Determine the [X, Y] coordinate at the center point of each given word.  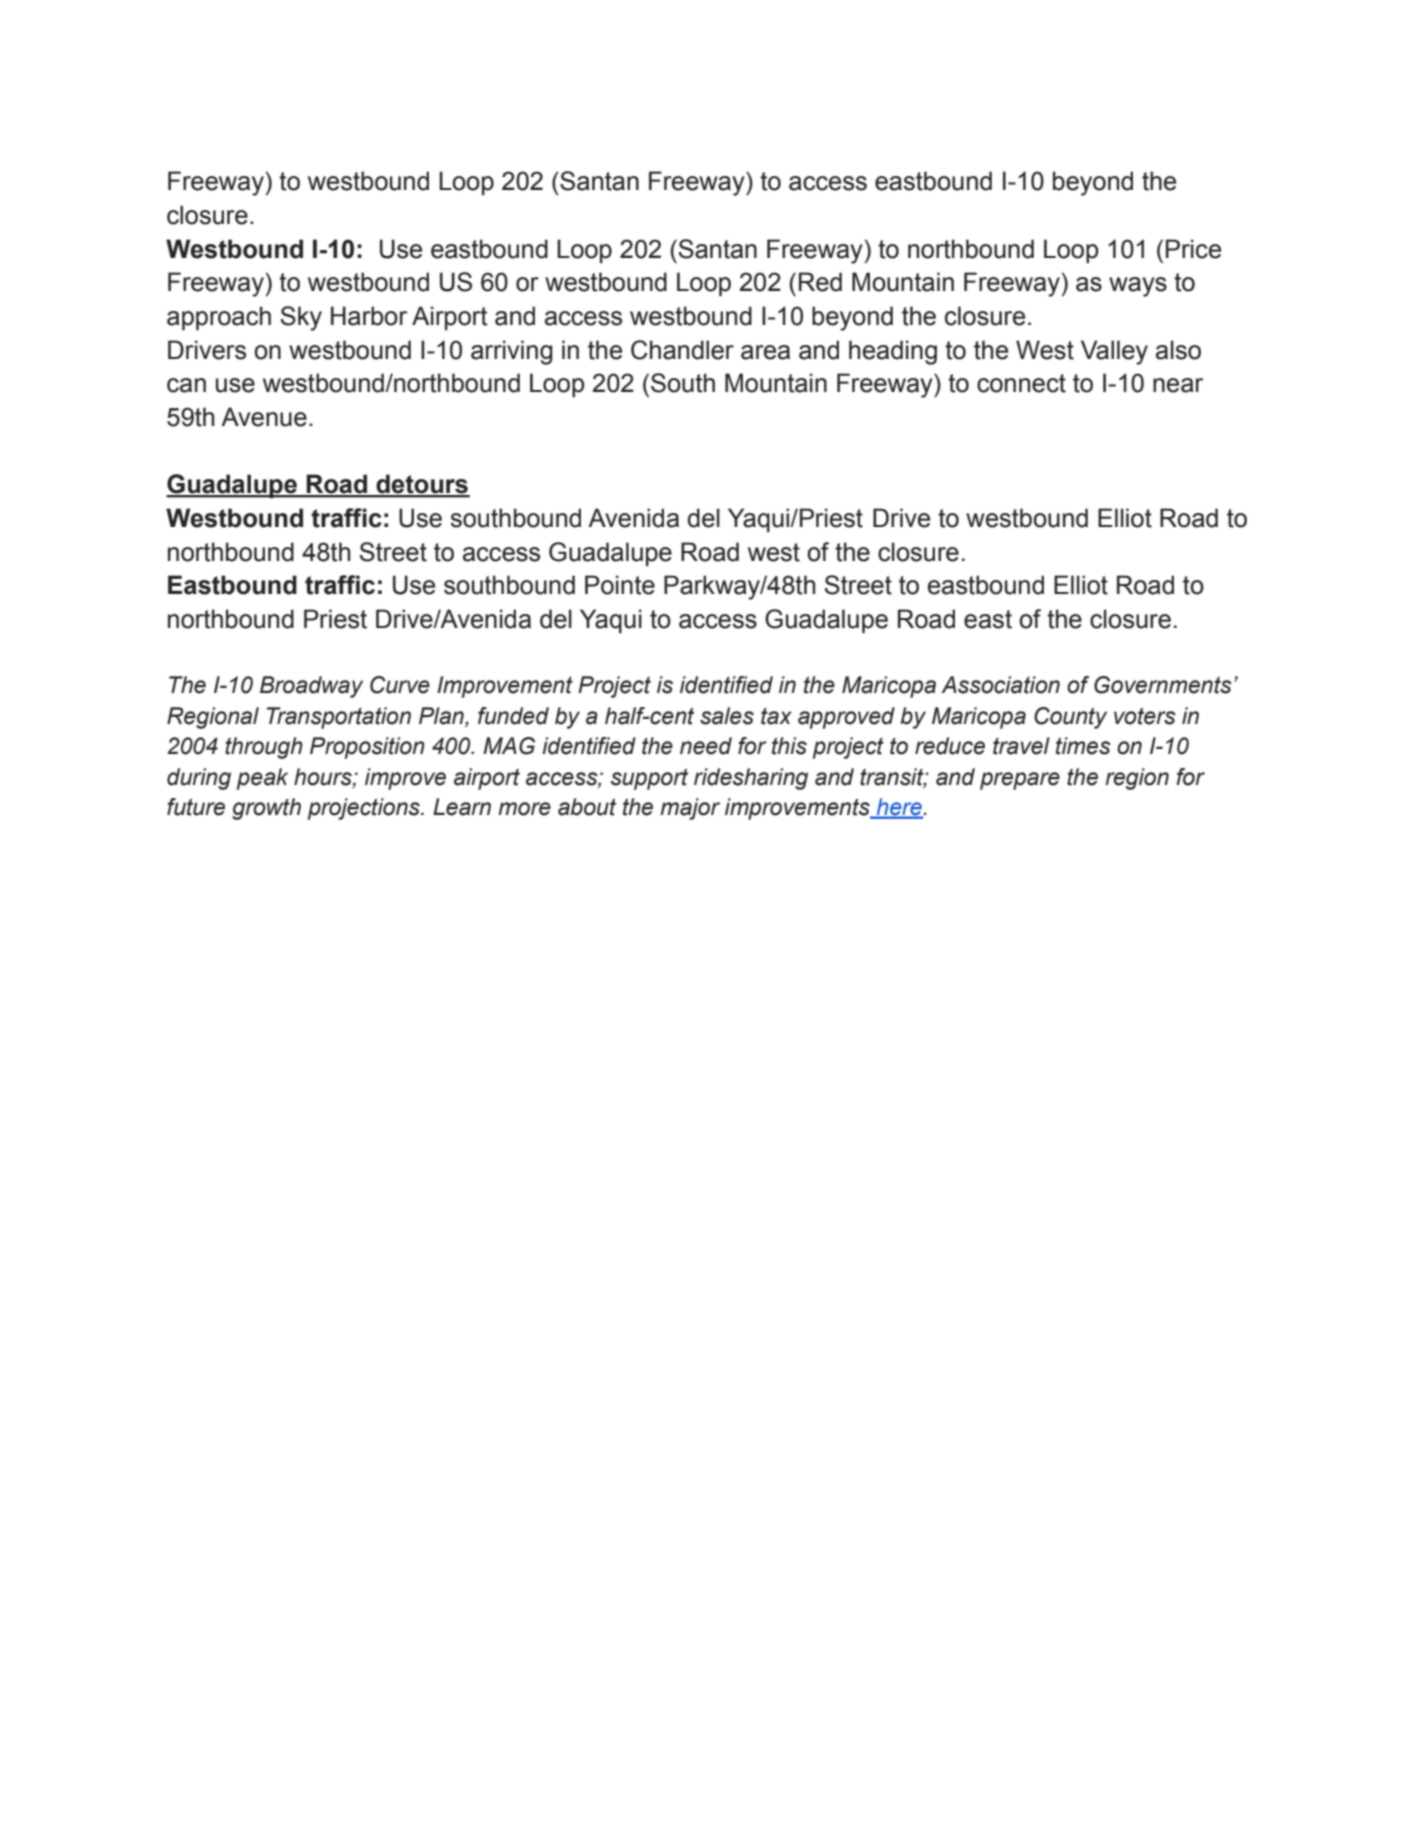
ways [1138, 287]
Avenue [264, 417]
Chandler [682, 350]
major [690, 809]
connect [1021, 383]
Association [1000, 685]
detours [422, 485]
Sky [301, 318]
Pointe [620, 585]
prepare [1020, 781]
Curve [400, 685]
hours [324, 777]
